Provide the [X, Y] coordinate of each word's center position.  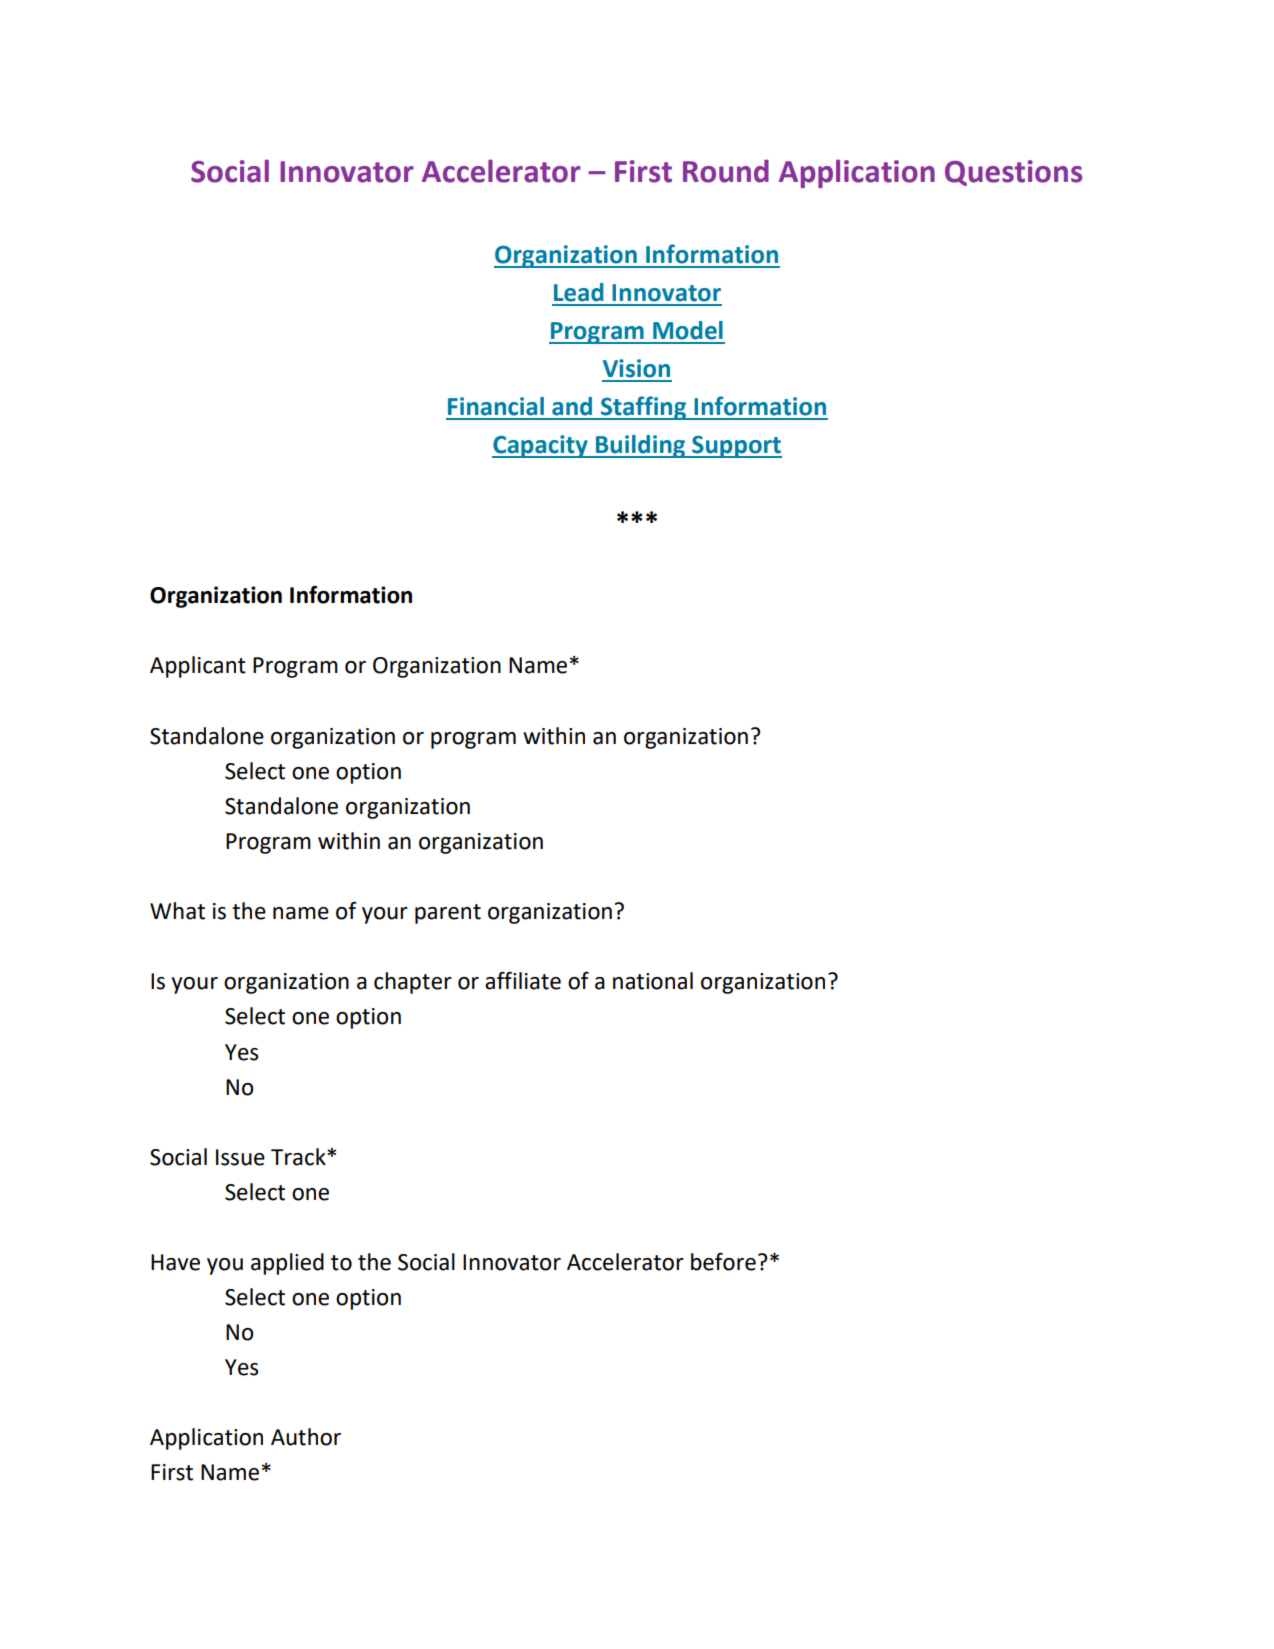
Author [306, 1437]
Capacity [541, 446]
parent [448, 914]
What [177, 911]
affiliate [523, 981]
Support [736, 447]
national [653, 981]
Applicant [198, 667]
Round [726, 171]
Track [299, 1157]
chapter [413, 983]
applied [287, 1264]
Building [640, 446]
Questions [1013, 173]
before [723, 1262]
